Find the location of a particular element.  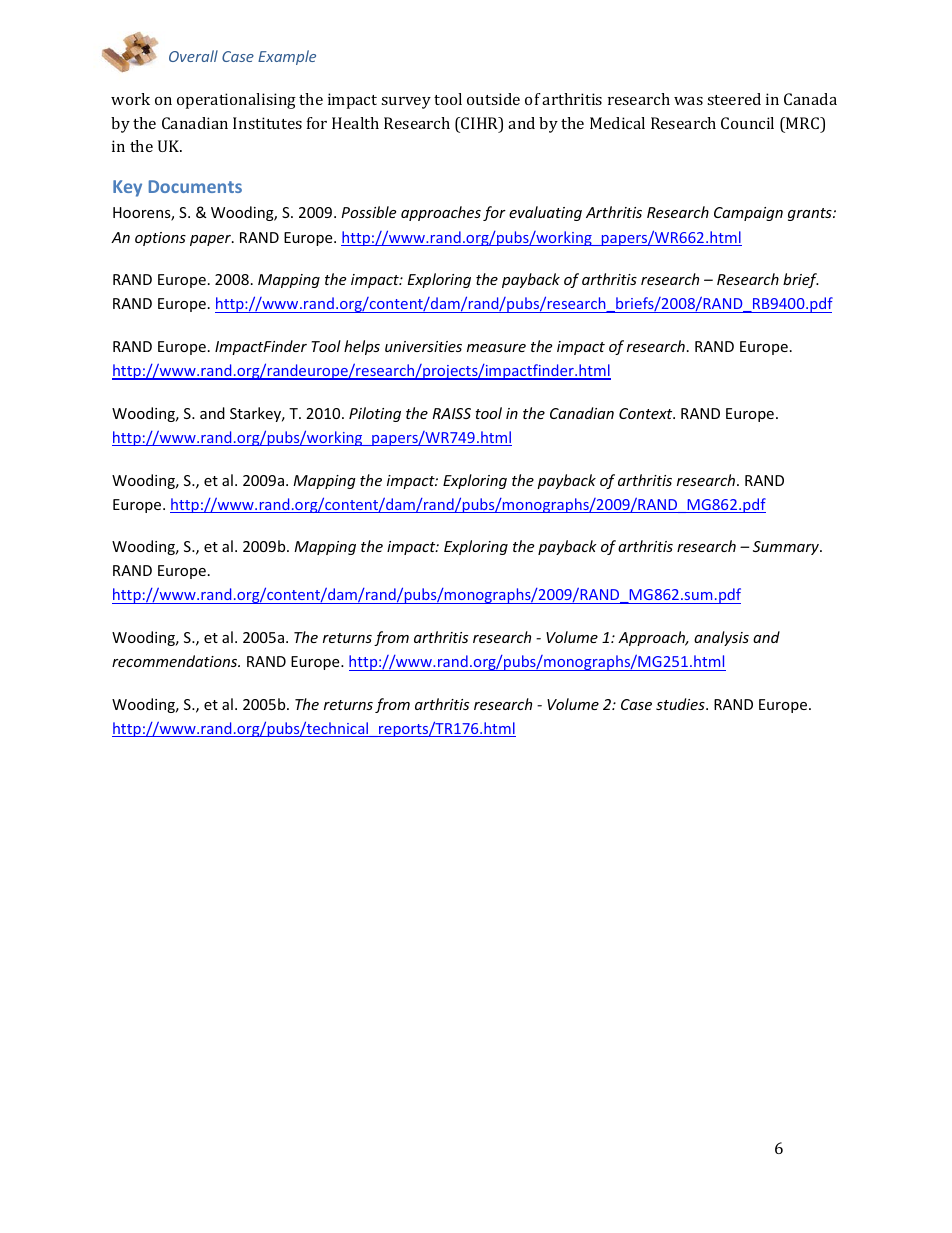

recommendations is located at coordinates (176, 661).
